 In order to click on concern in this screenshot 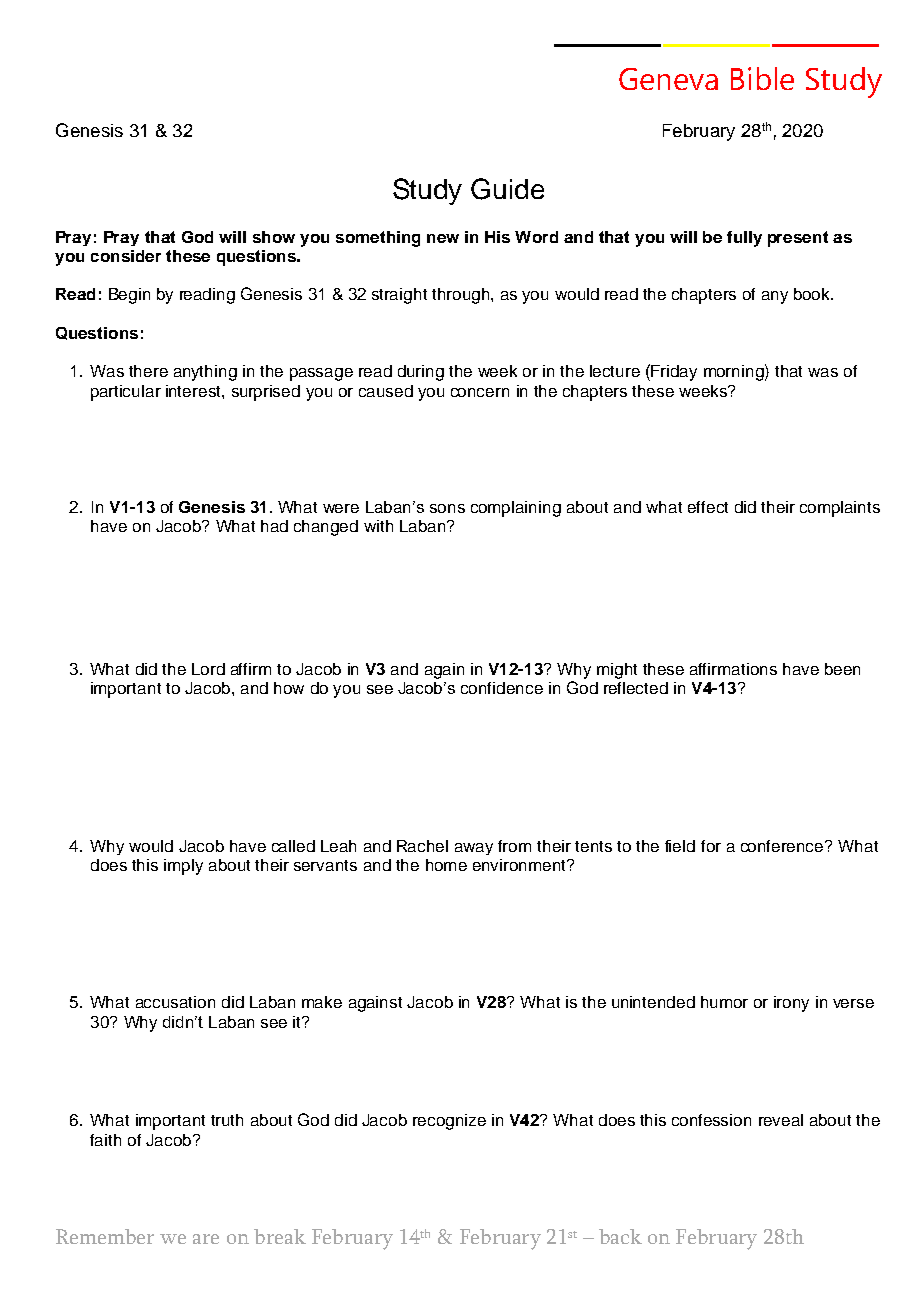, I will do `click(480, 392)`.
